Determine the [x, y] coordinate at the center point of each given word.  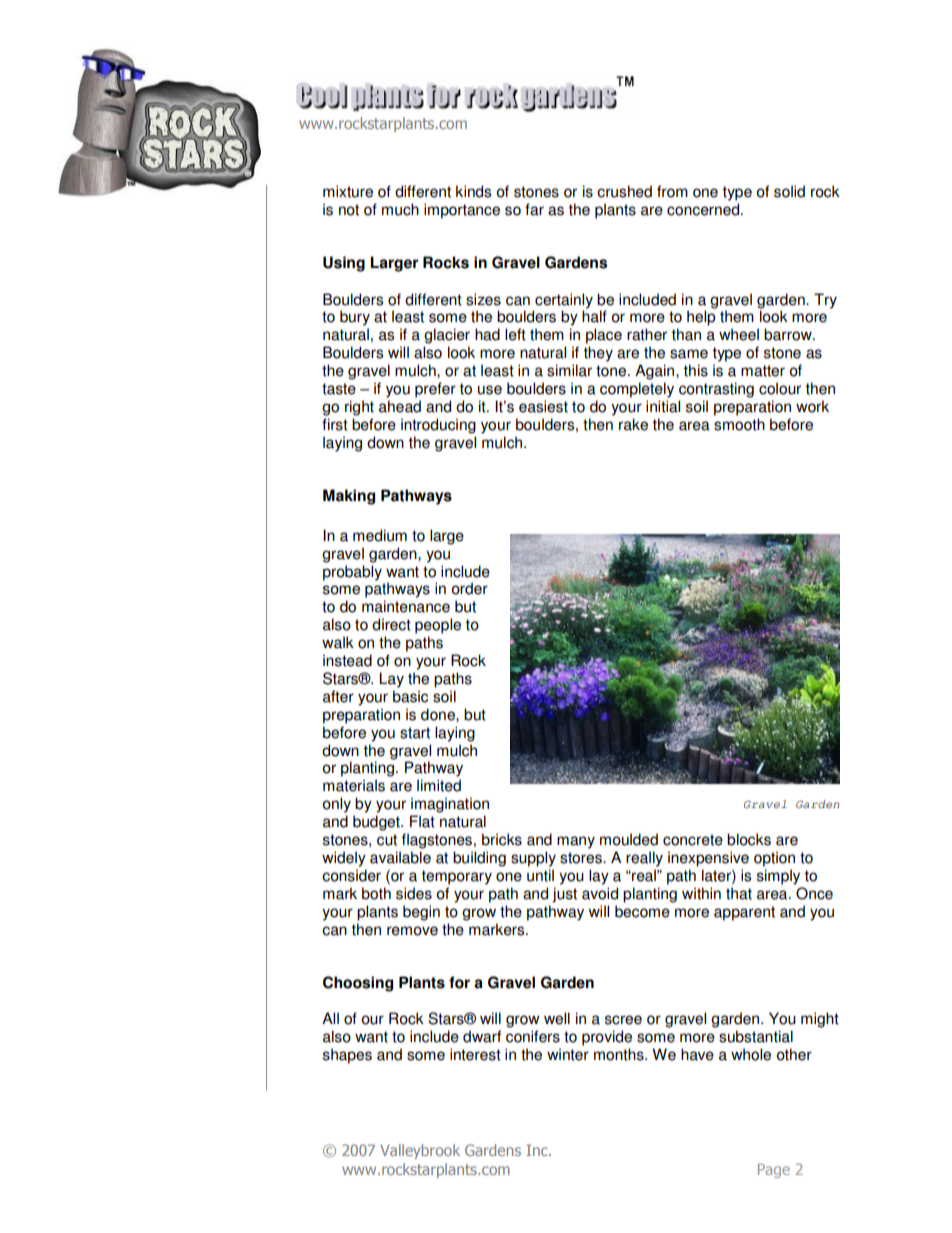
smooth [739, 424]
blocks [749, 839]
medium [380, 535]
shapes [347, 1056]
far [534, 209]
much [400, 209]
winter [568, 1054]
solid [789, 191]
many [576, 842]
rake [633, 424]
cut [387, 840]
